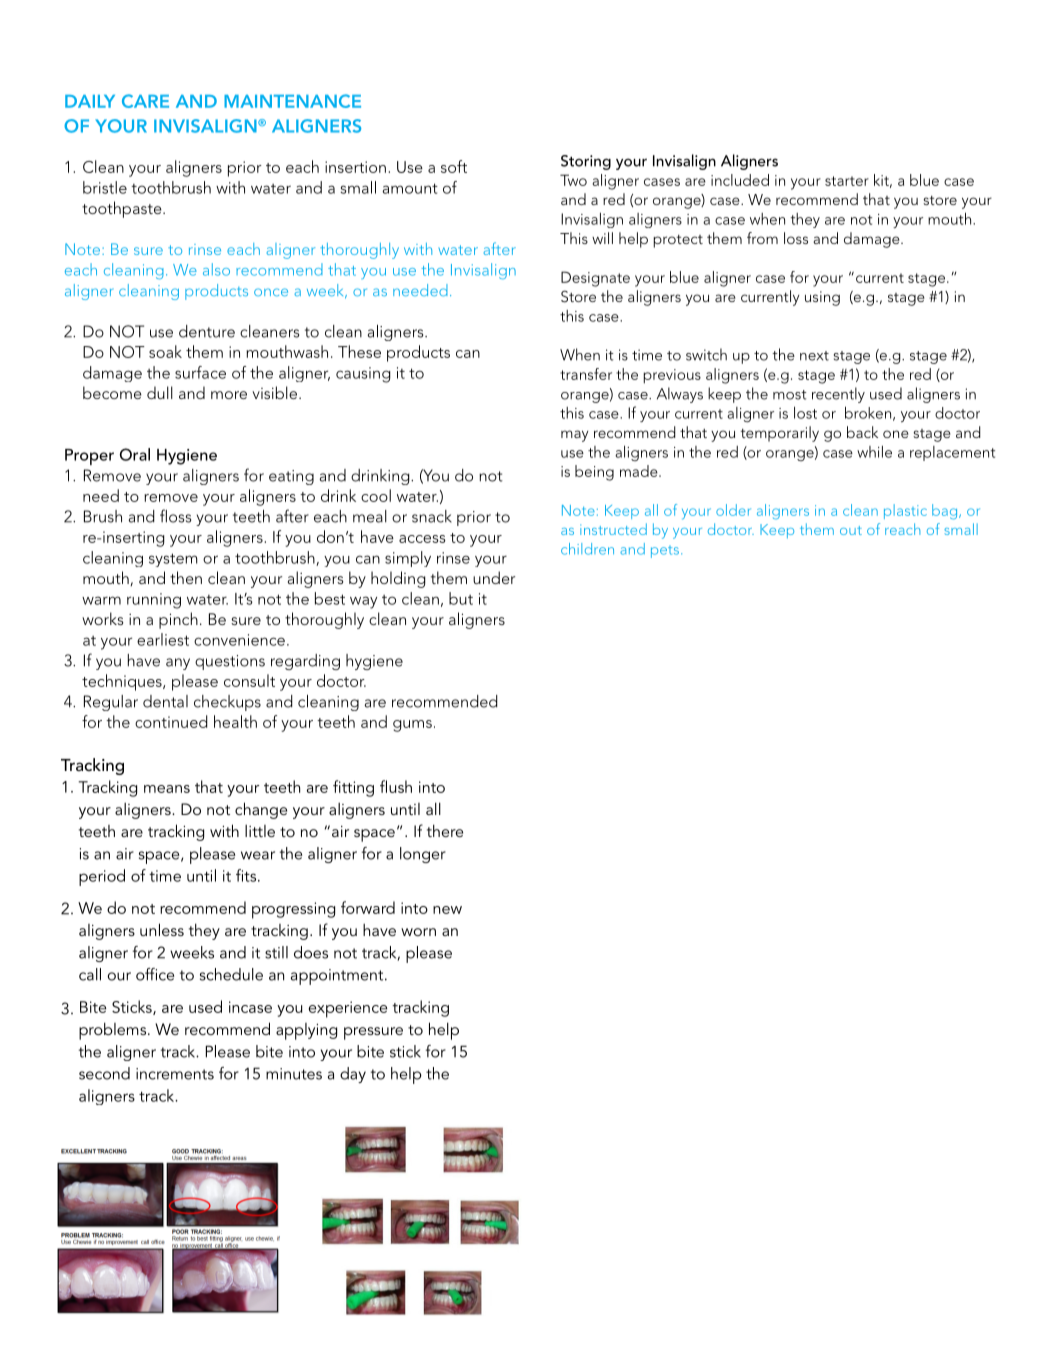  What do you see at coordinates (353, 1075) in the screenshot?
I see `day` at bounding box center [353, 1075].
